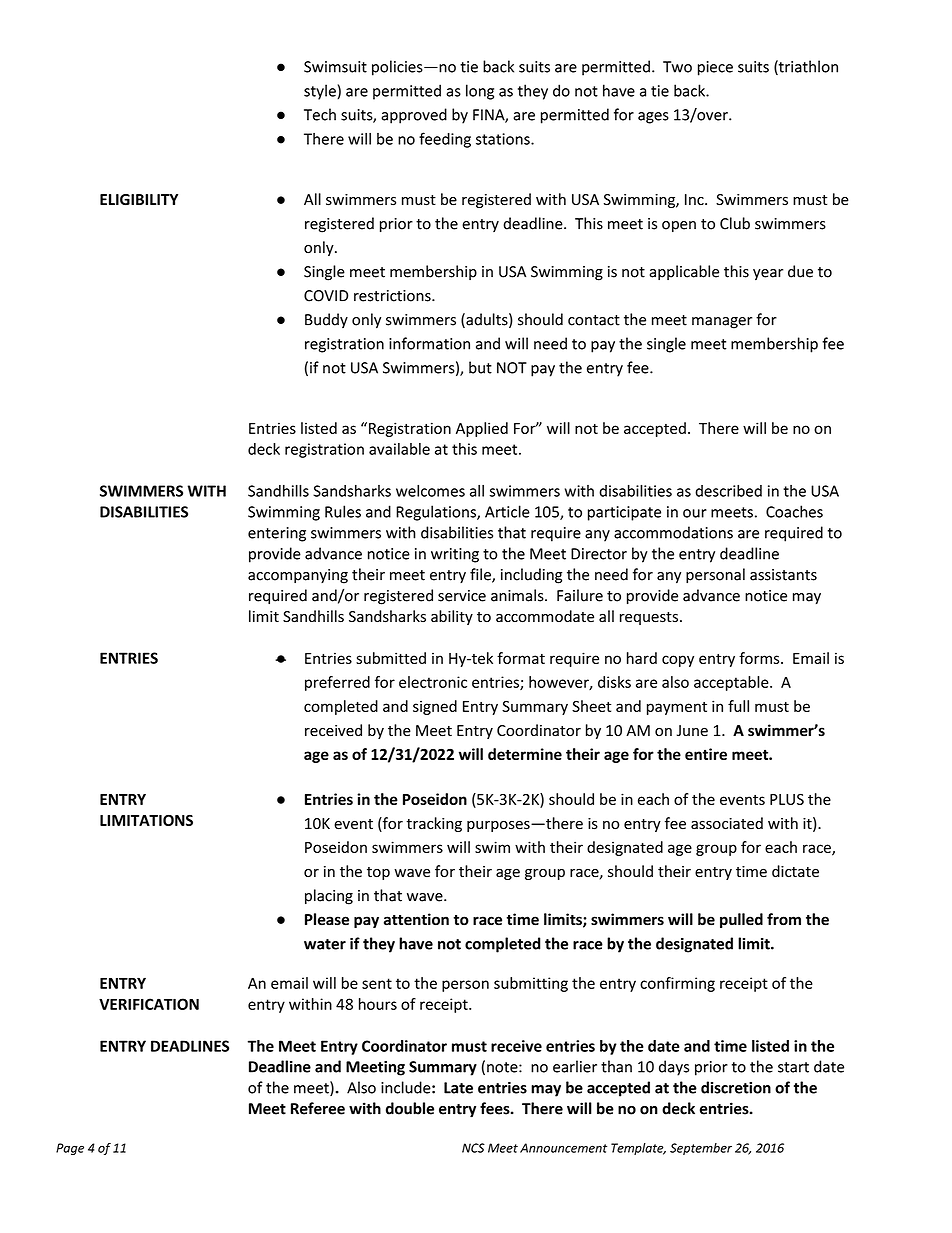 This screenshot has height=1233, width=952. I want to click on approved, so click(414, 116).
